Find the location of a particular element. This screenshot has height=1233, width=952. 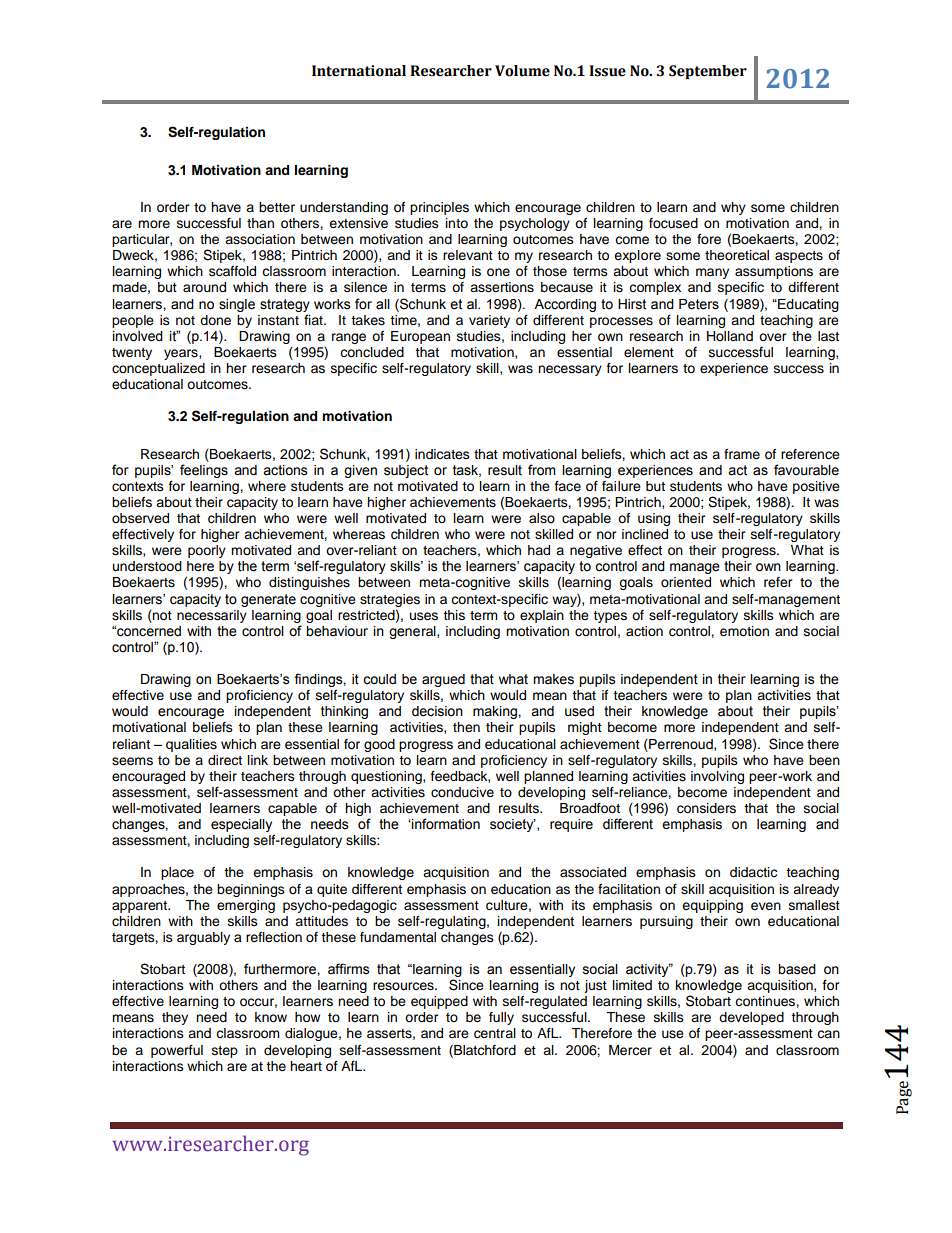

central is located at coordinates (495, 1033).
